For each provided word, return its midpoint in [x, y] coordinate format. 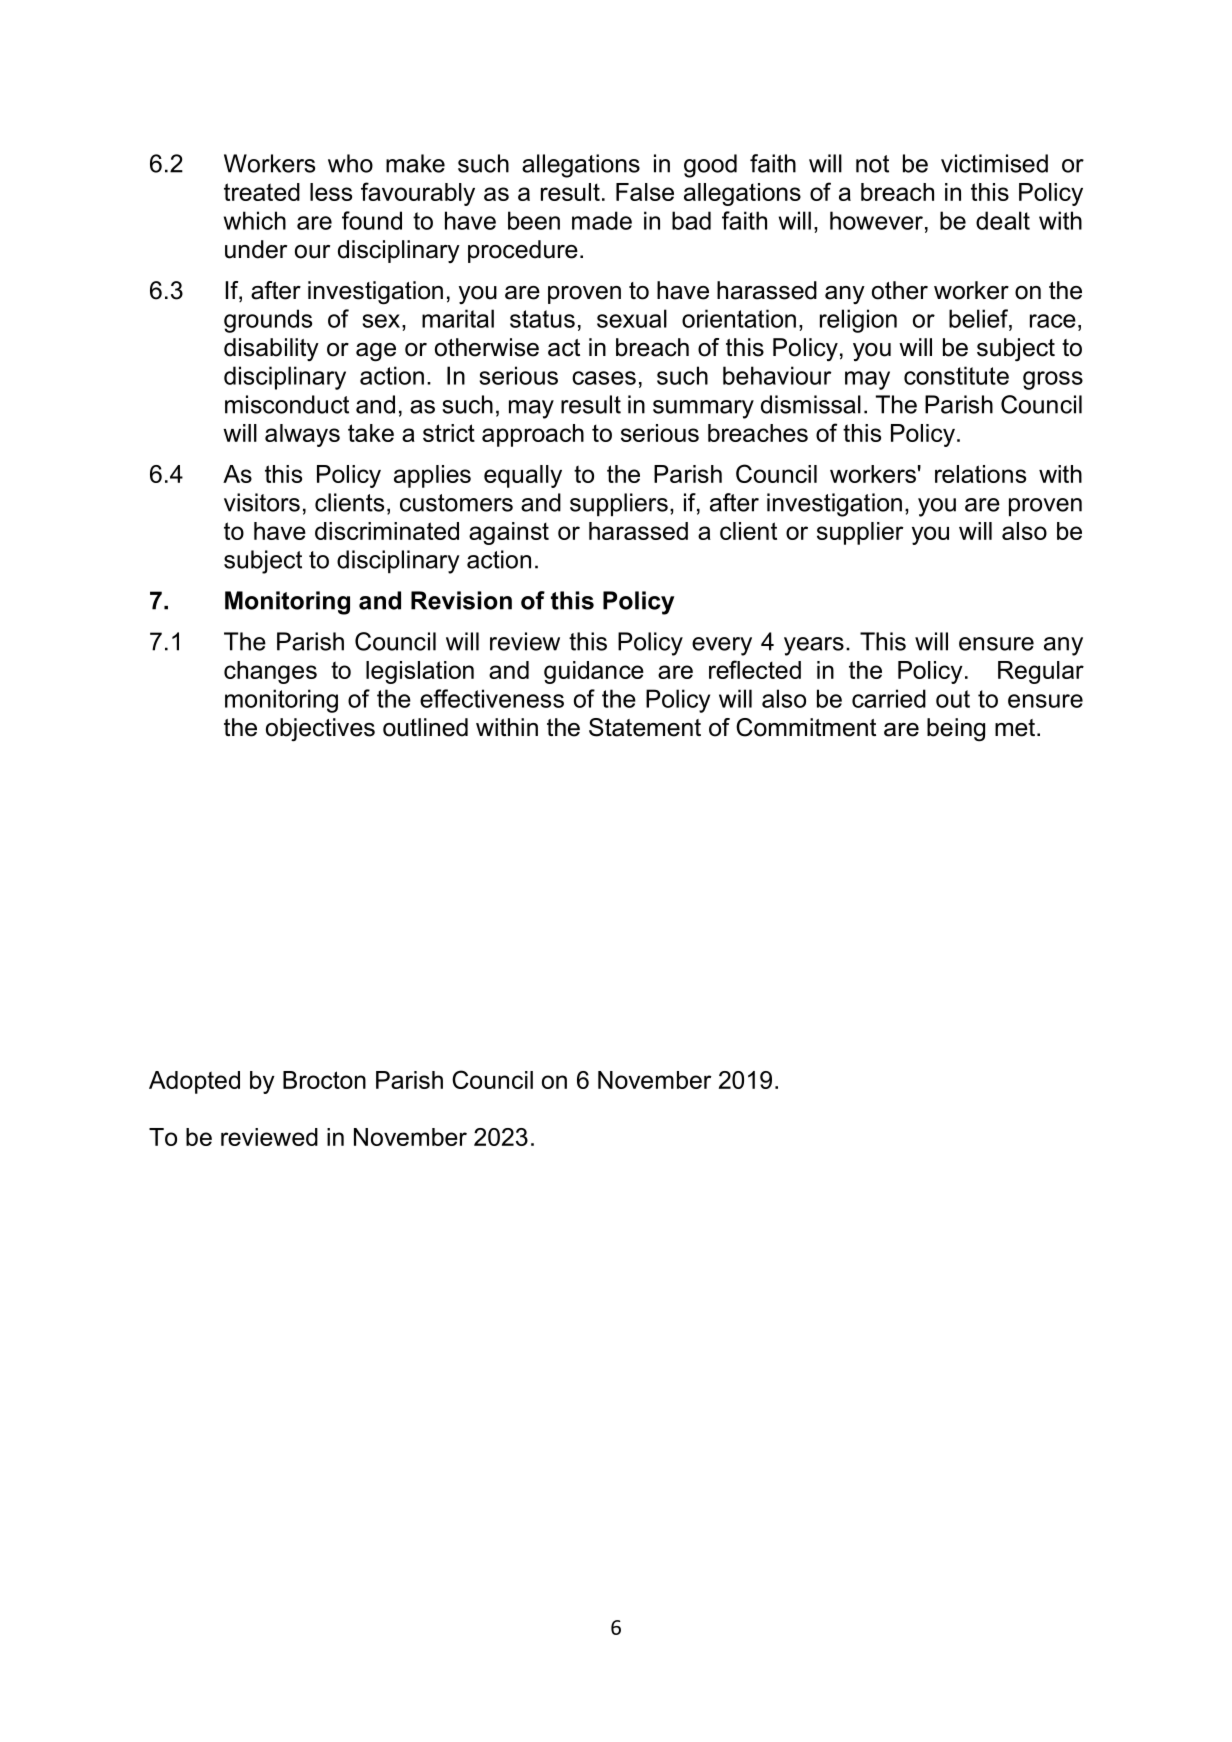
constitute [956, 375]
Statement [645, 727]
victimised [994, 163]
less [331, 192]
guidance [594, 672]
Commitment [806, 727]
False [645, 192]
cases [604, 378]
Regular [1041, 672]
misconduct [287, 404]
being [956, 730]
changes [270, 672]
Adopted [194, 1082]
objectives [320, 730]
